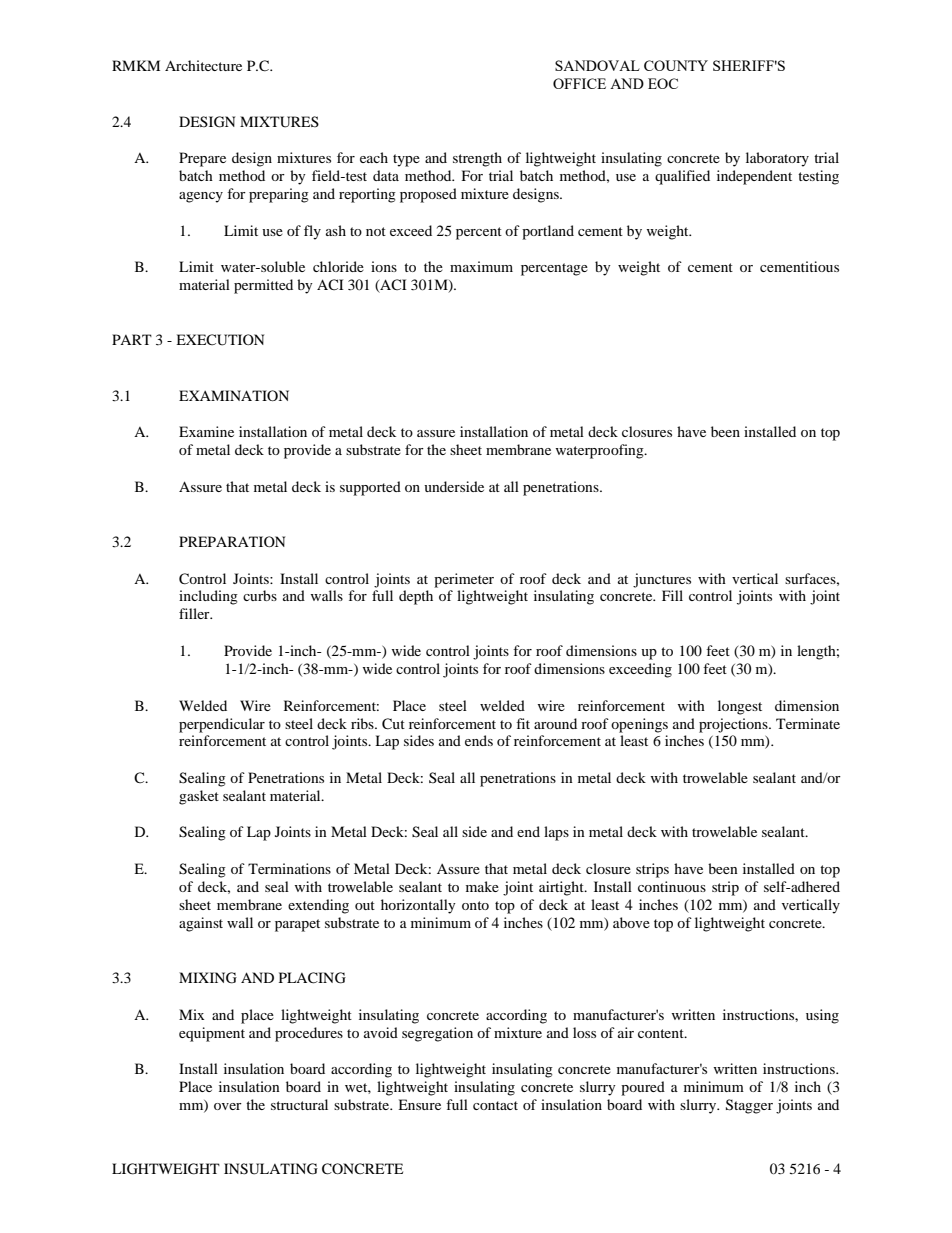 The width and height of the screenshot is (952, 1233). What do you see at coordinates (662, 580) in the screenshot?
I see `junctures` at bounding box center [662, 580].
